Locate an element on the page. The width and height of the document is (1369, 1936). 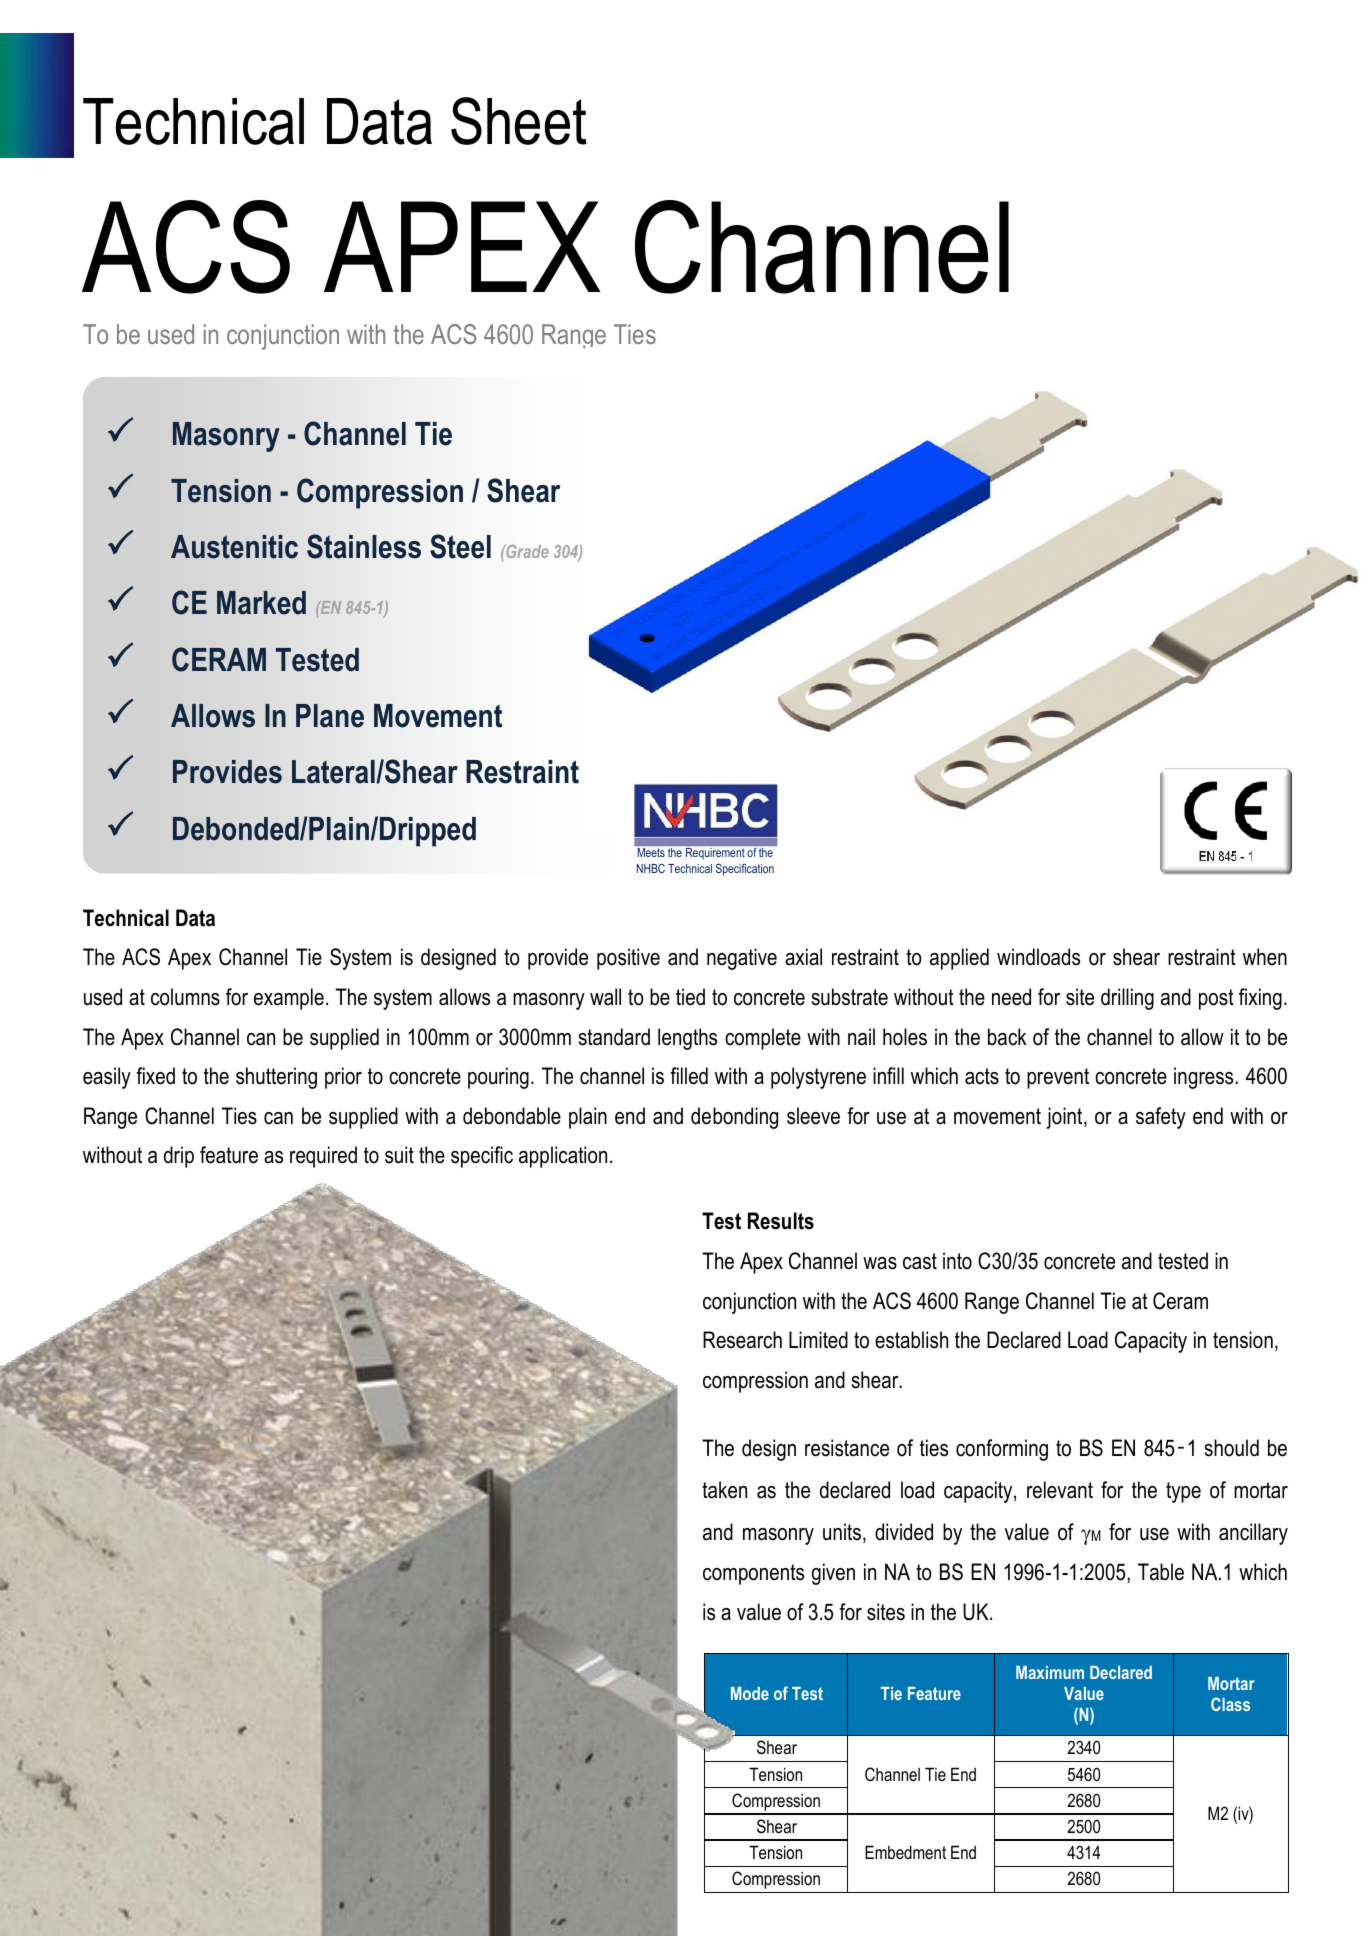
Austenitic is located at coordinates (234, 547).
